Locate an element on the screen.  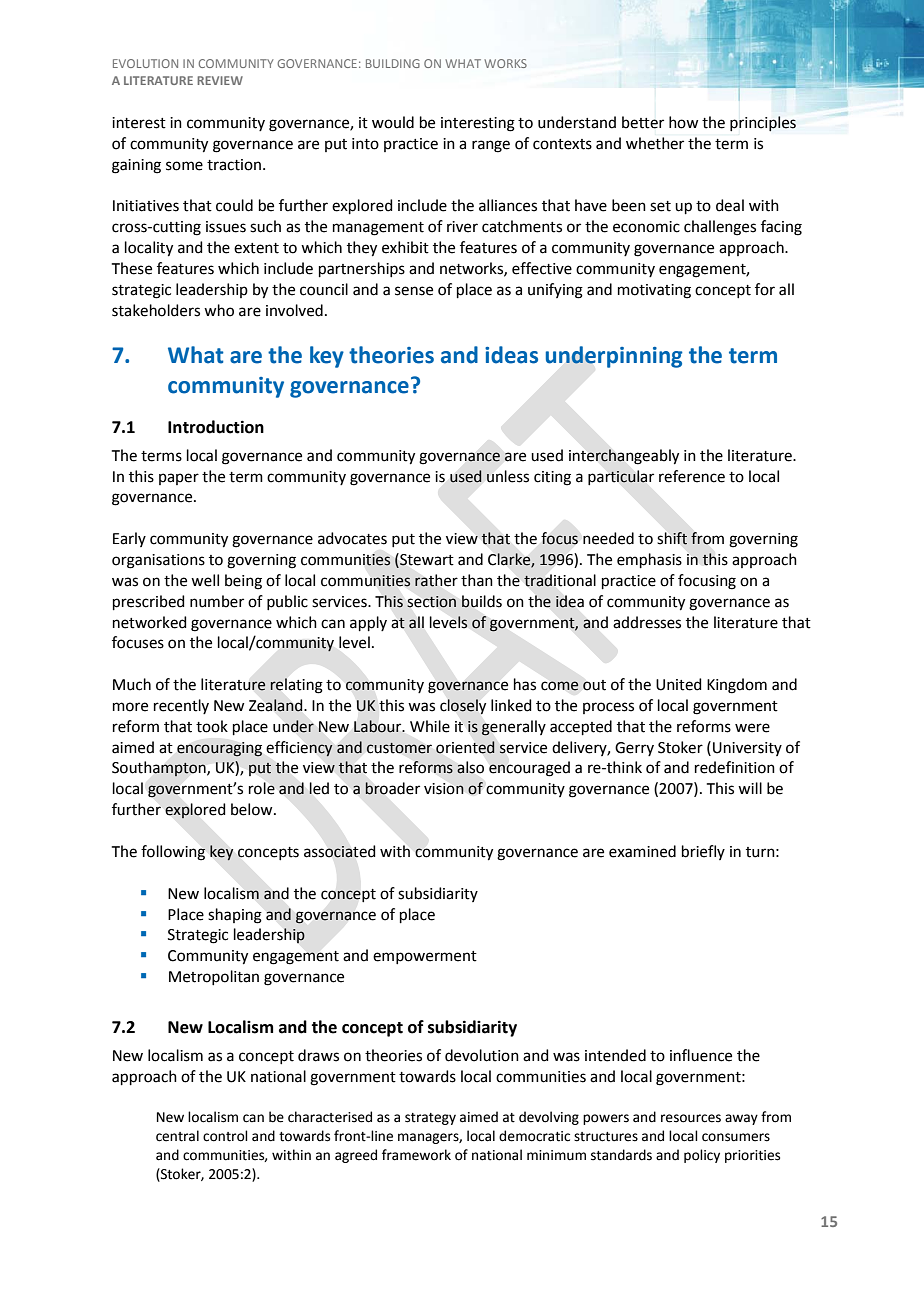
vision is located at coordinates (444, 789).
